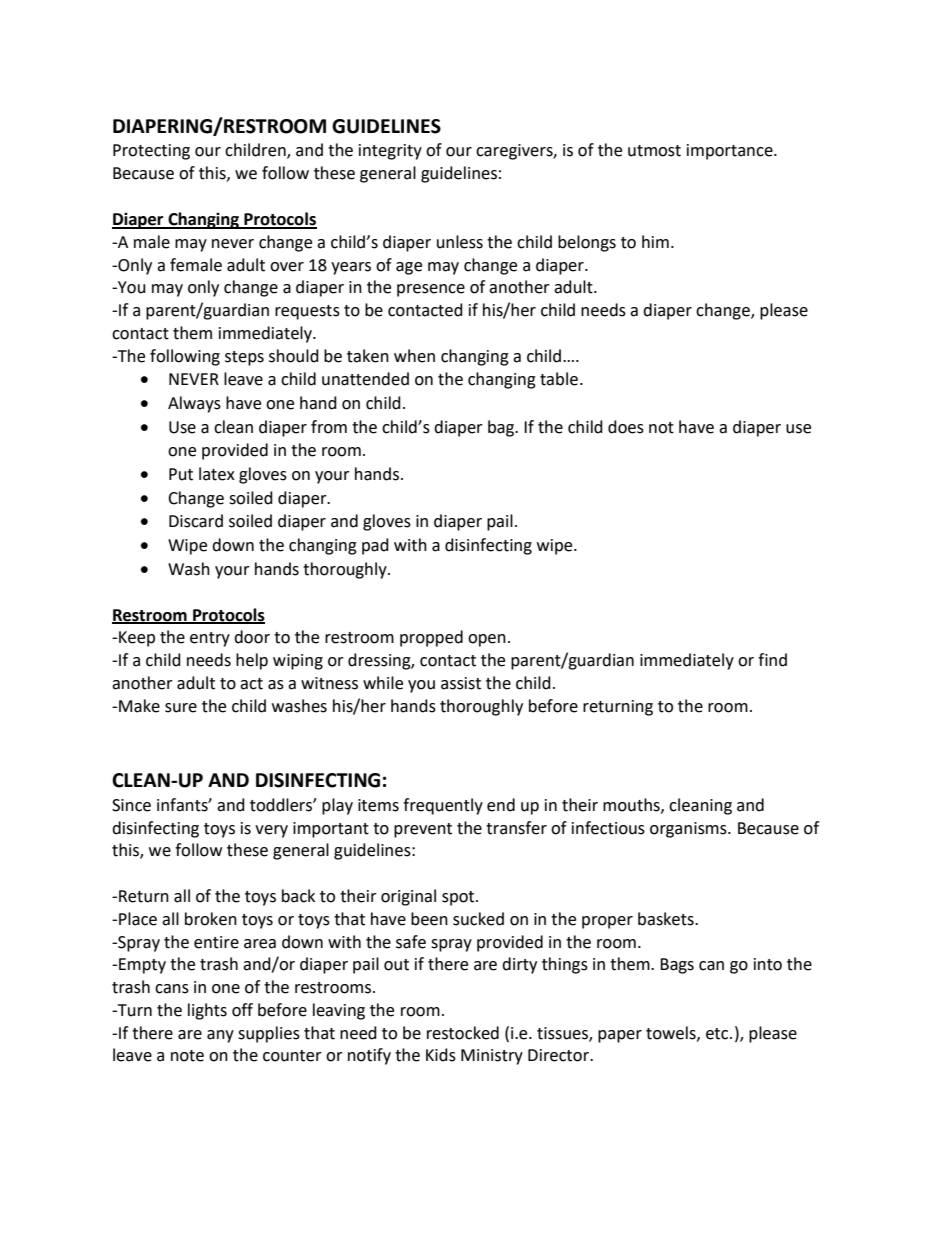 The image size is (952, 1233). I want to click on any, so click(220, 1036).
